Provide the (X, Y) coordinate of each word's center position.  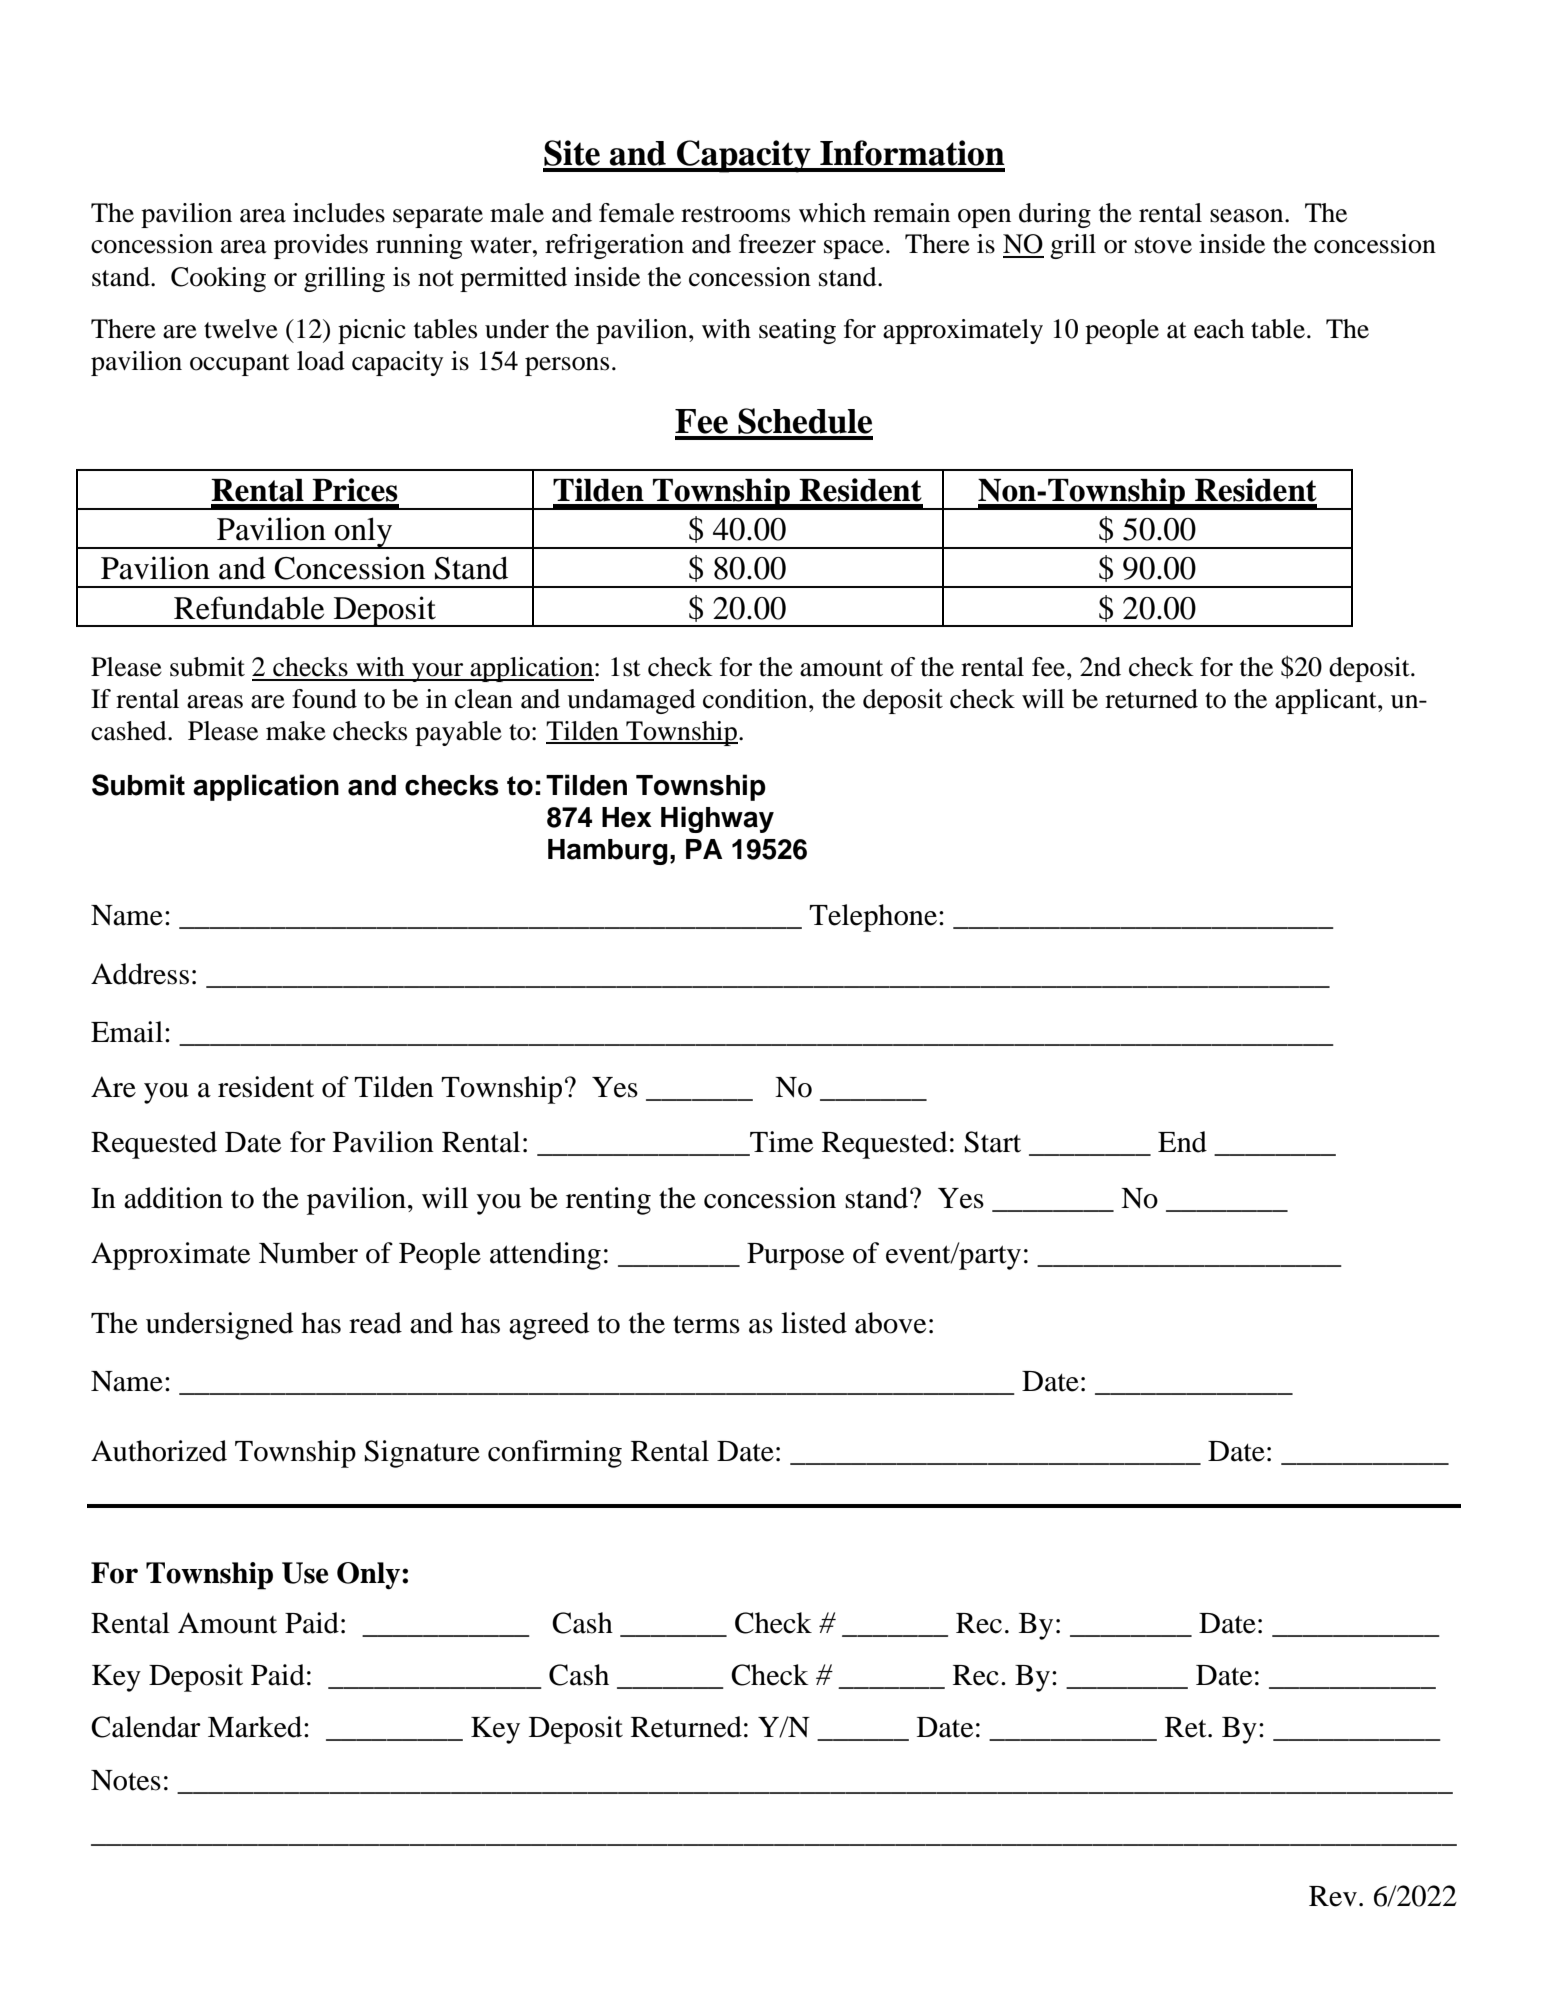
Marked (255, 1727)
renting (608, 1201)
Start (993, 1142)
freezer (777, 244)
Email (127, 1032)
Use (305, 1573)
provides (321, 246)
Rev (1333, 1896)
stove (1163, 245)
